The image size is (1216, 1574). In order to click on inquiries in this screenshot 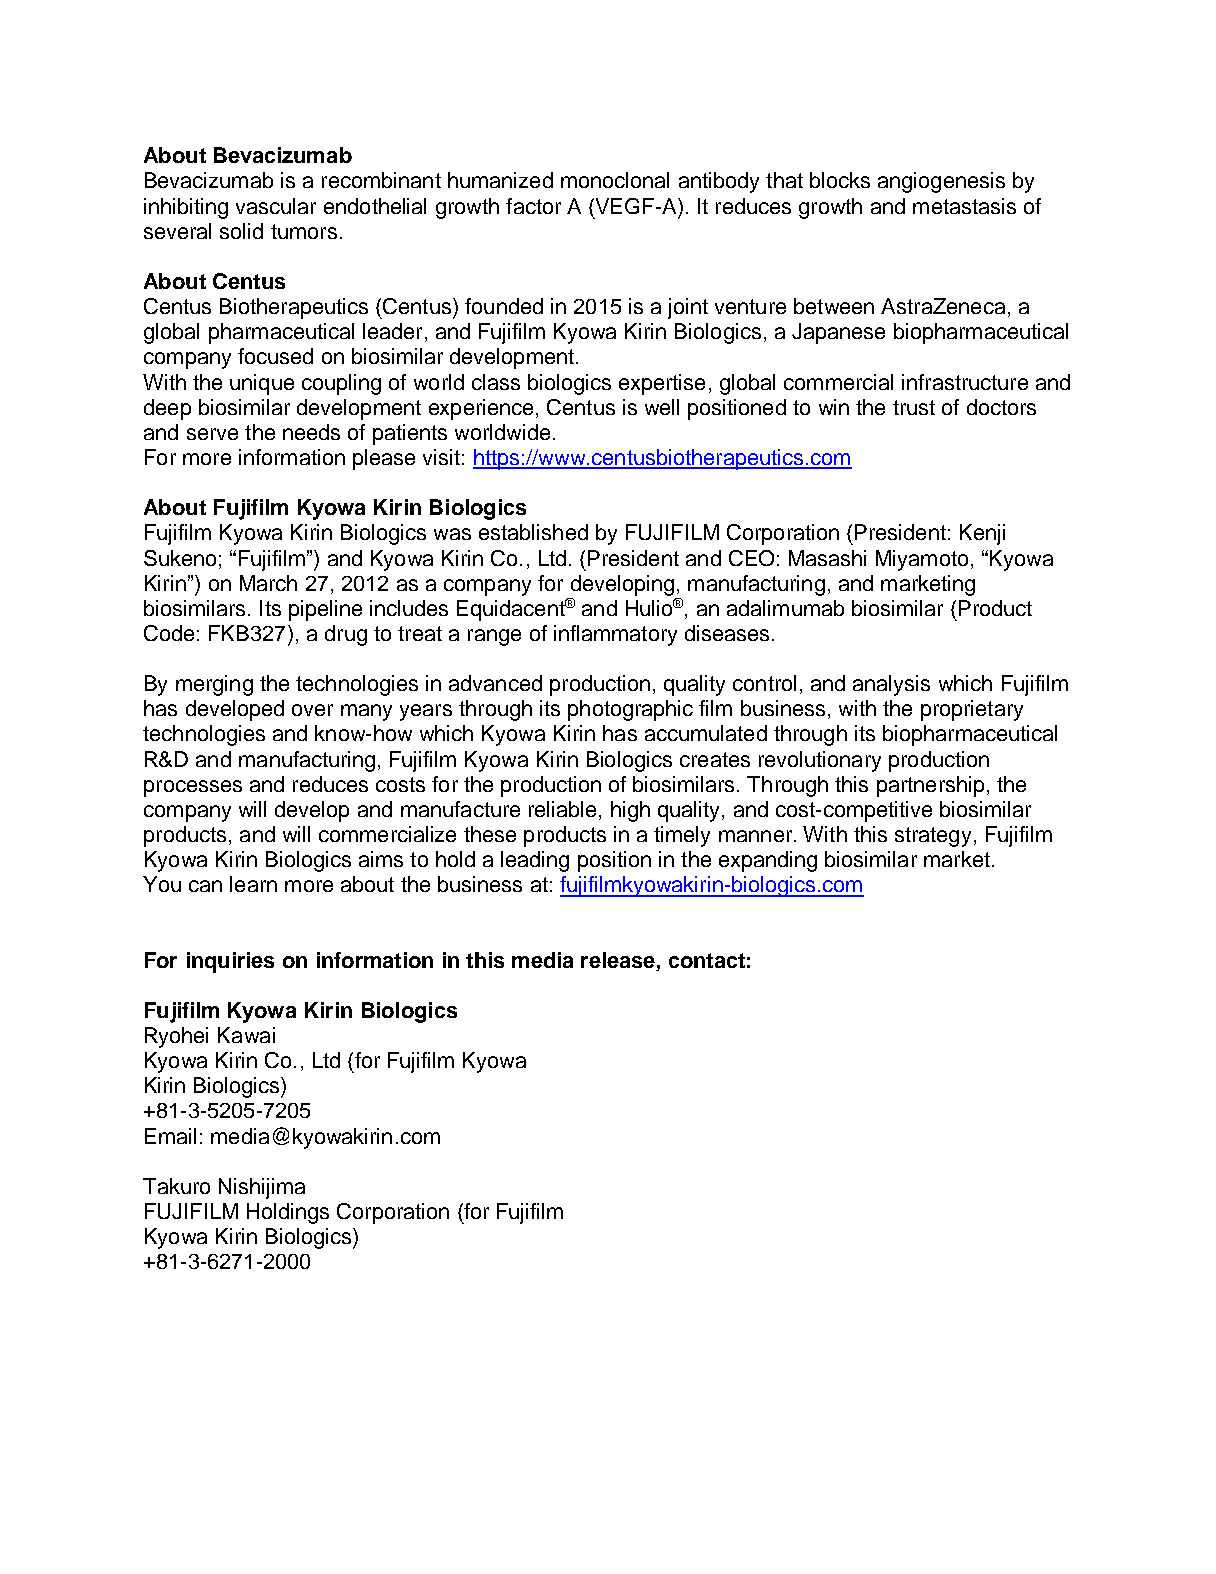, I will do `click(230, 962)`.
